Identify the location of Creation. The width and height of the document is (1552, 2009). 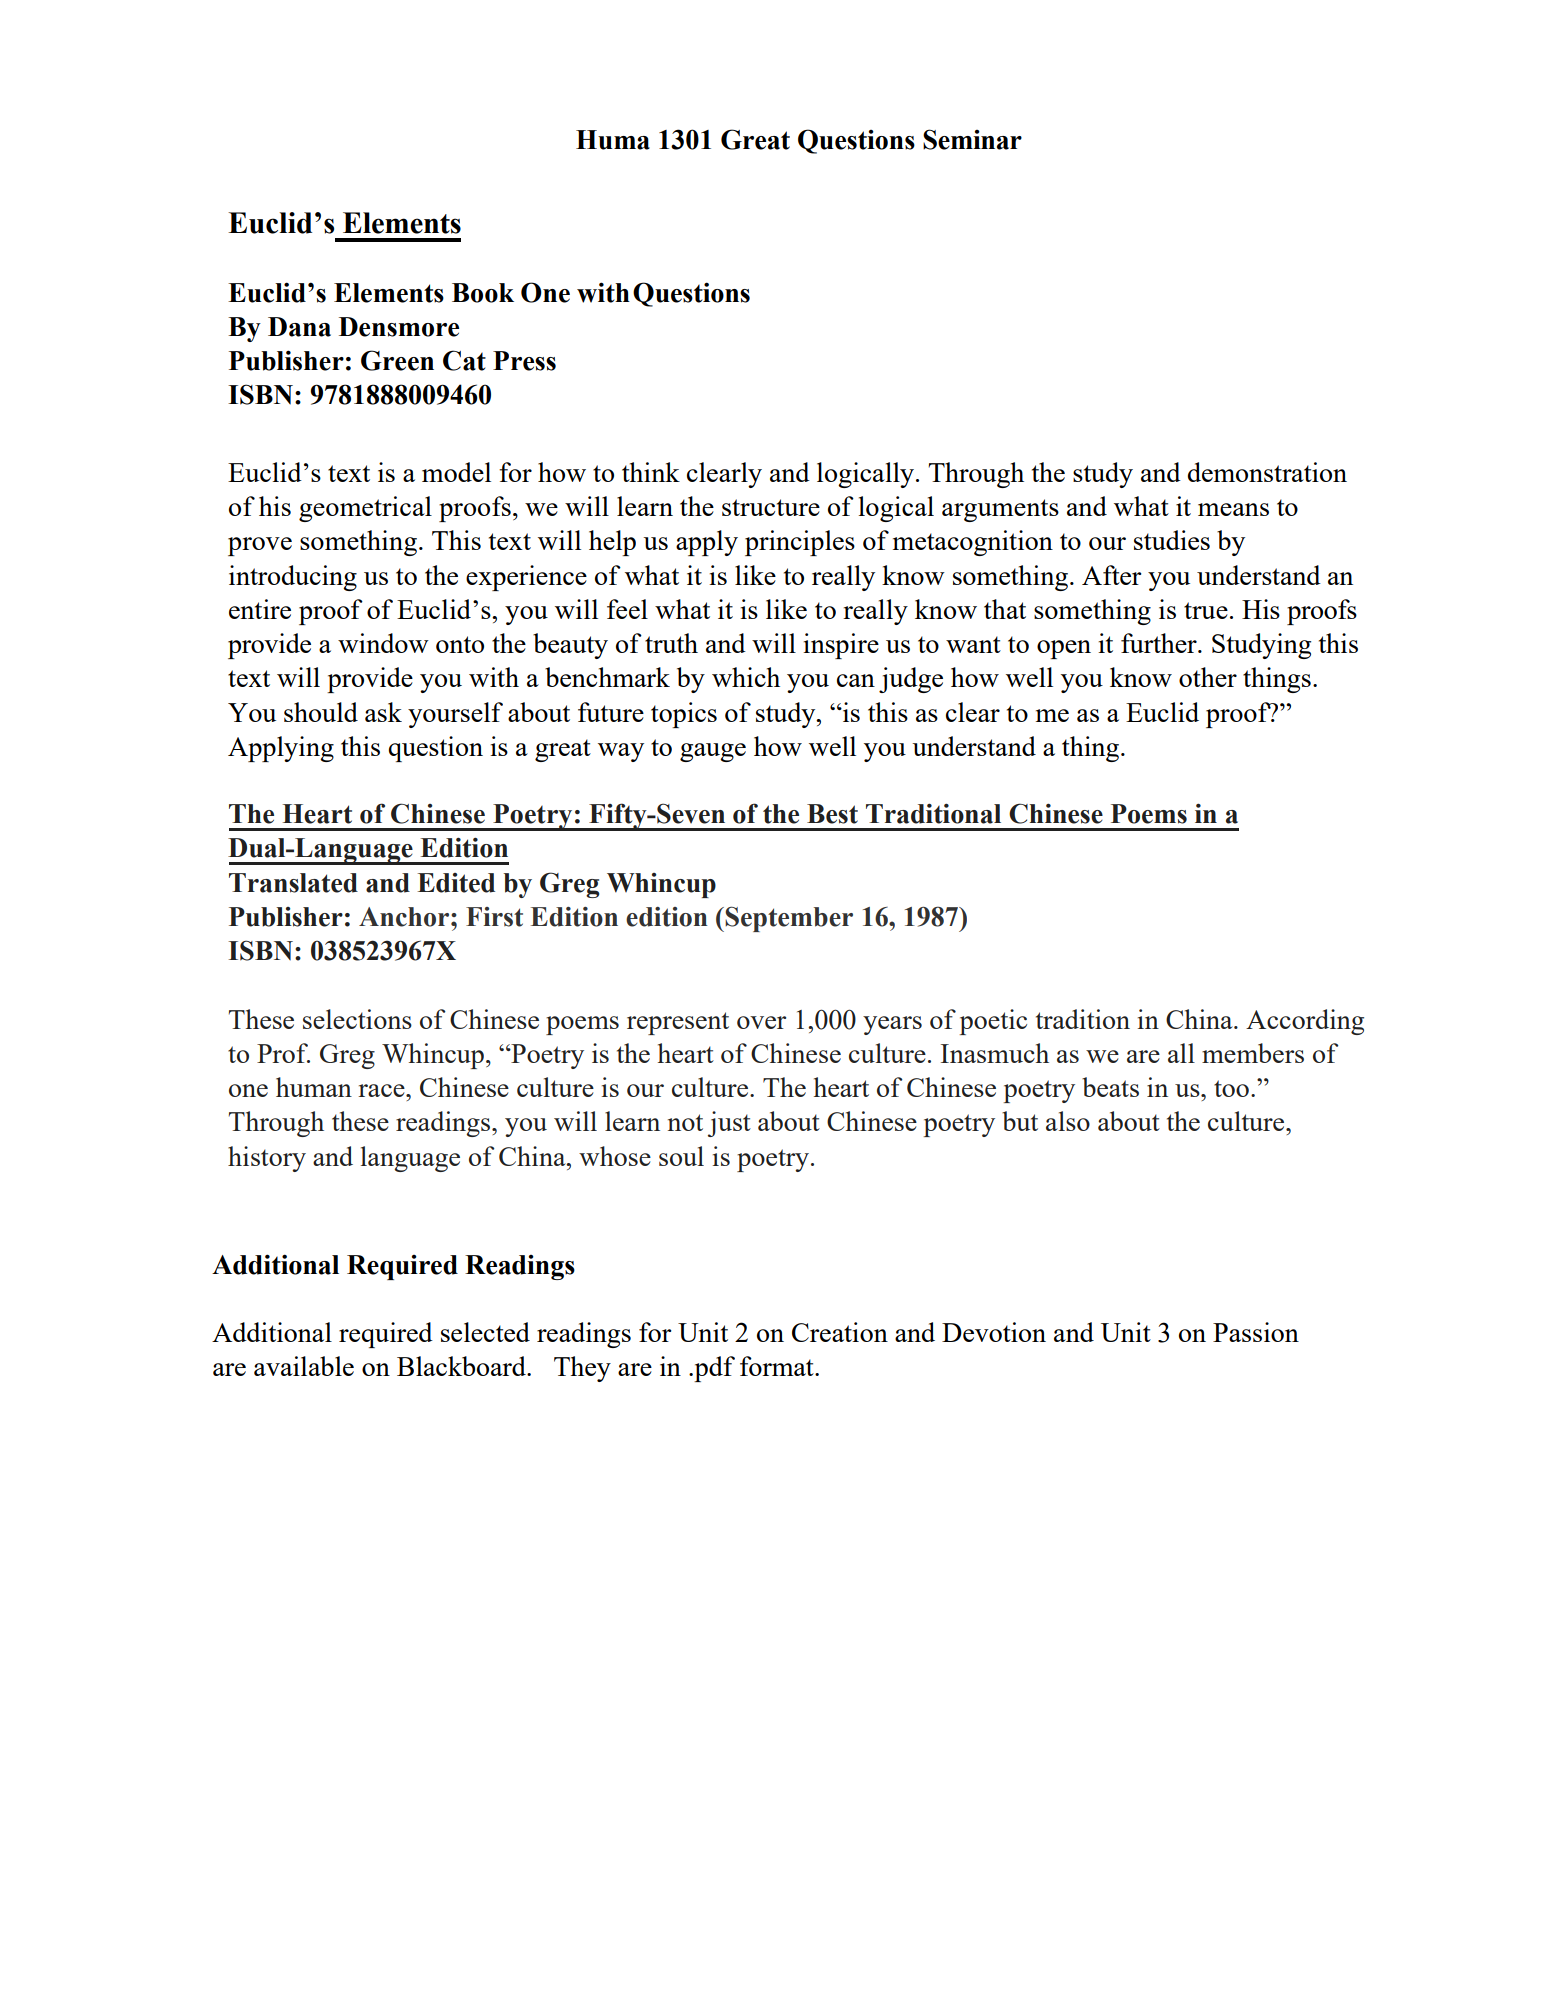
(840, 1332).
